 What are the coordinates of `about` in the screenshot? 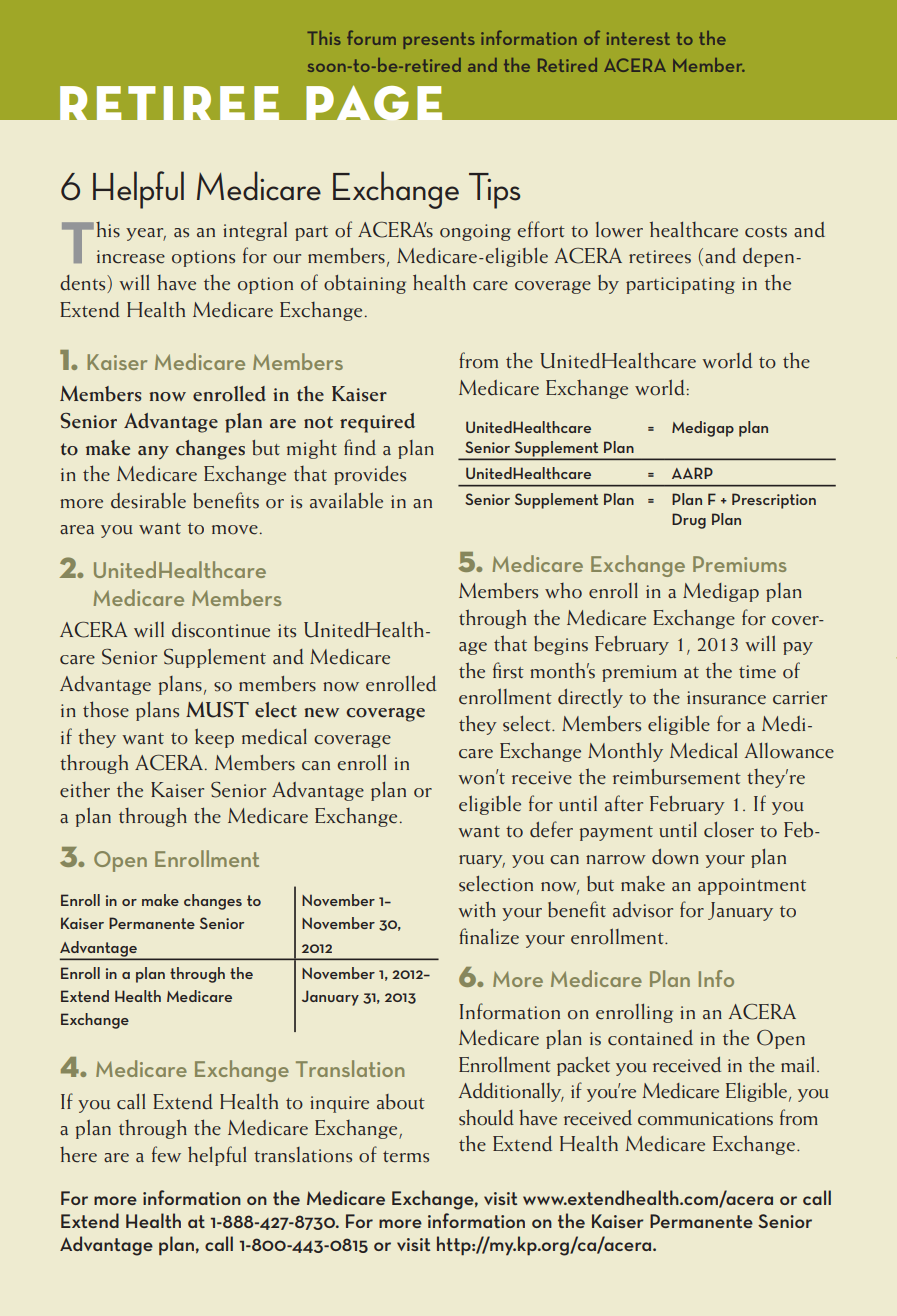 It's located at (401, 1102).
